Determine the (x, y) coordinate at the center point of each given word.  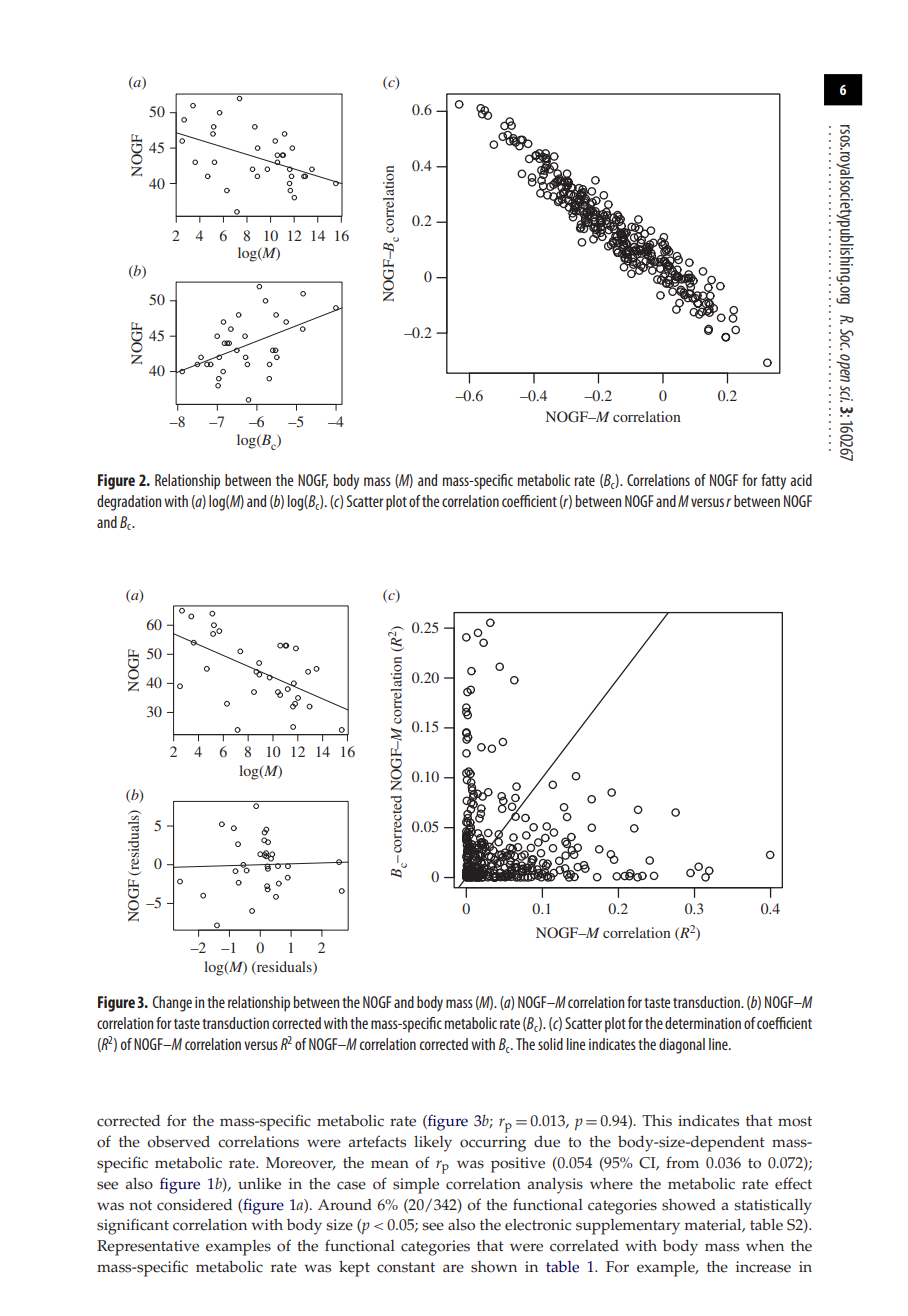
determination (703, 1023)
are (453, 1268)
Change (172, 1004)
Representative (148, 1248)
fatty (773, 482)
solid (550, 1044)
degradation (129, 503)
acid (801, 480)
